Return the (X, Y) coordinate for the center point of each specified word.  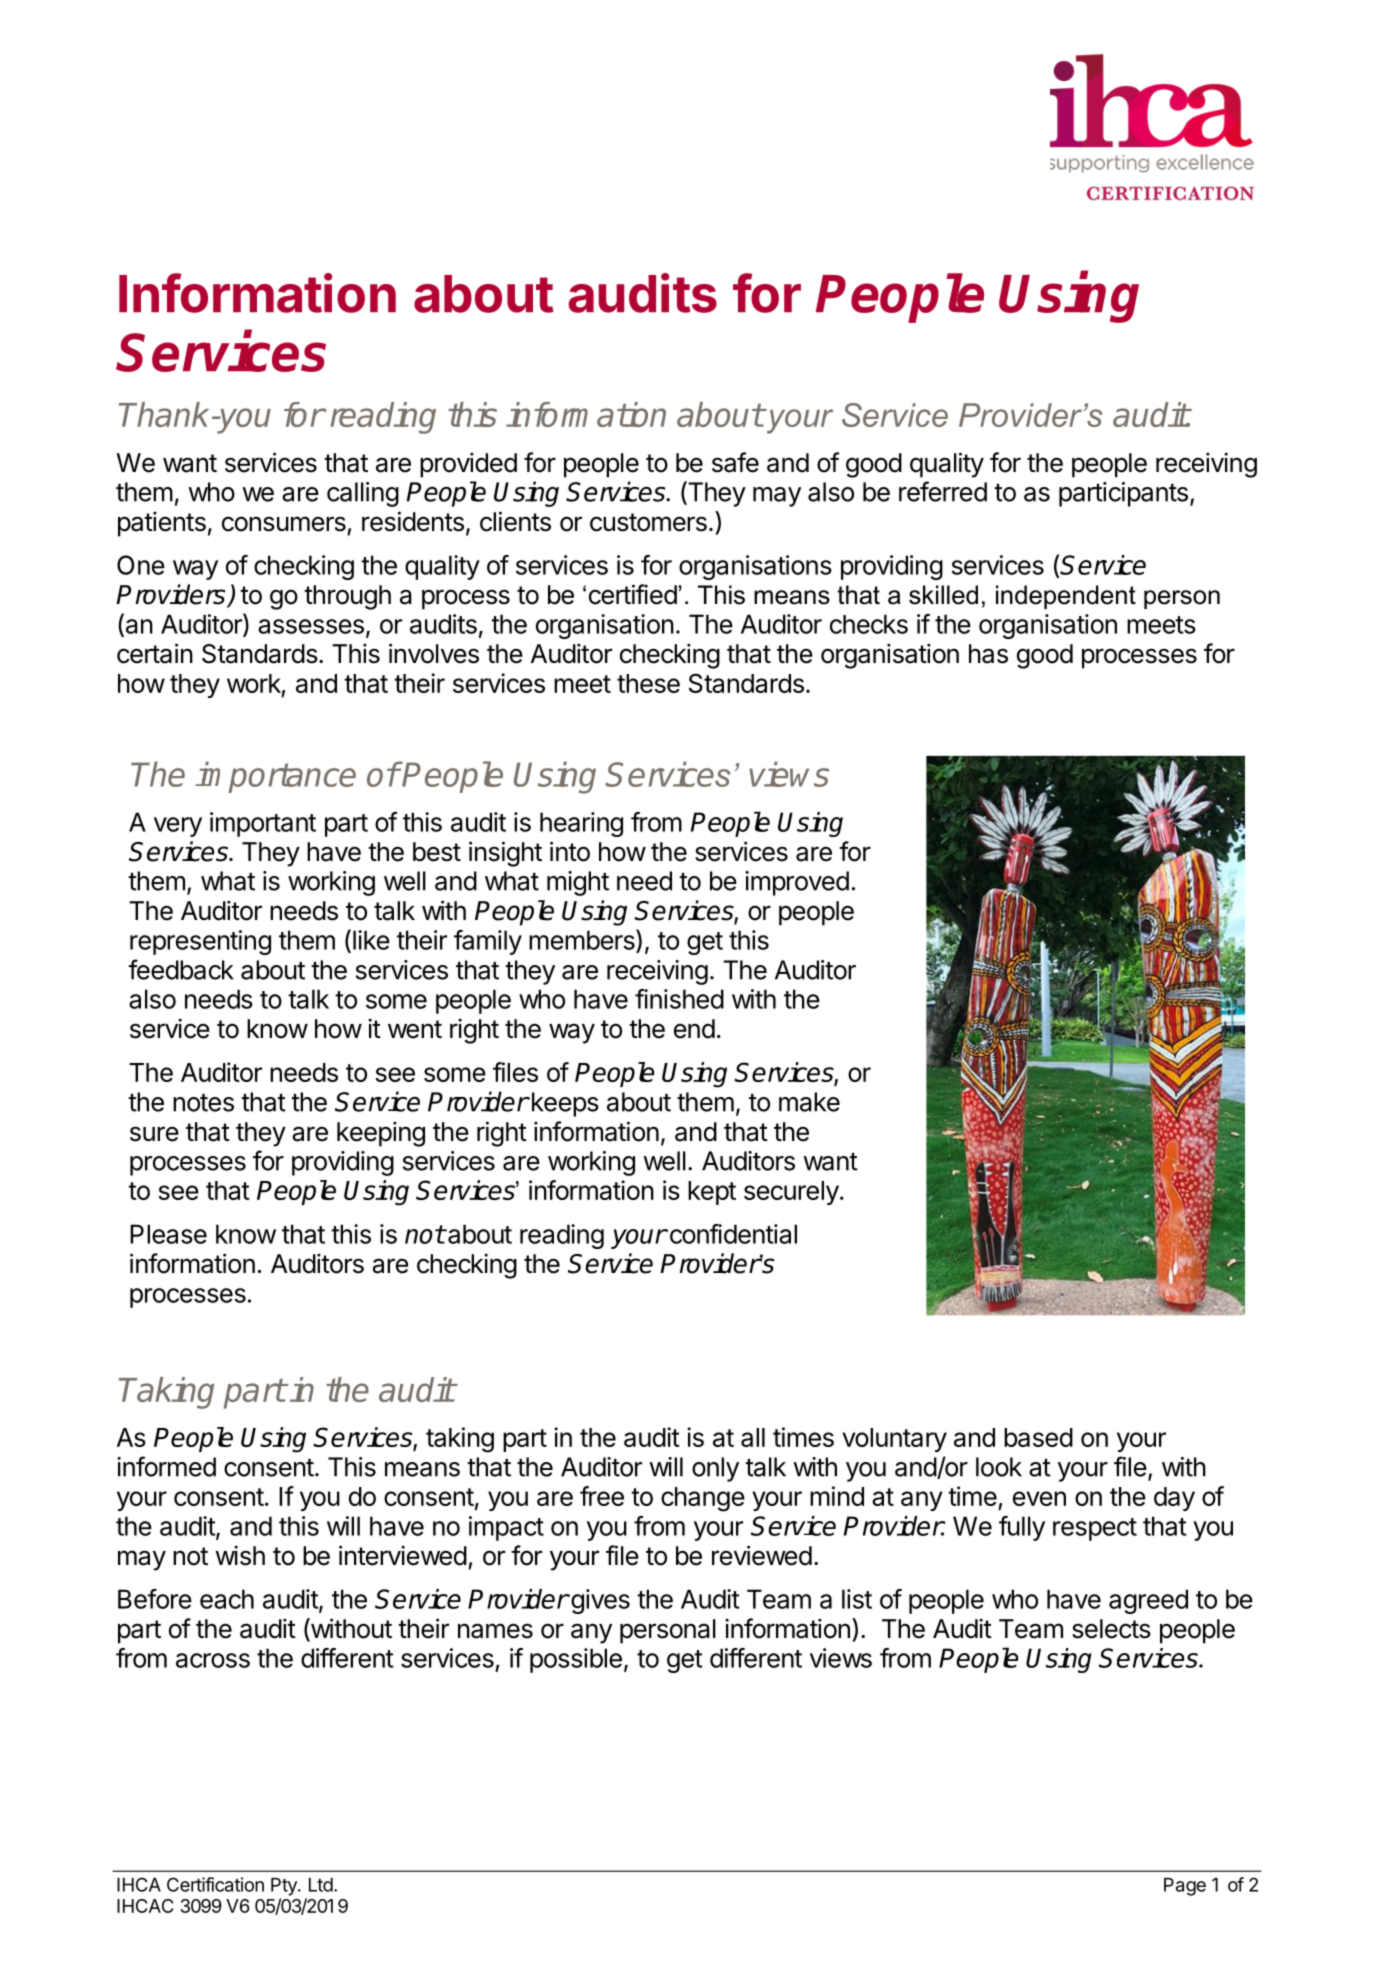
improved (797, 883)
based (1038, 1437)
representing (200, 942)
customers (648, 522)
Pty (285, 1887)
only (715, 1469)
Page (1185, 1887)
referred (943, 491)
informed (166, 1466)
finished (679, 999)
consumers (284, 524)
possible (576, 1660)
